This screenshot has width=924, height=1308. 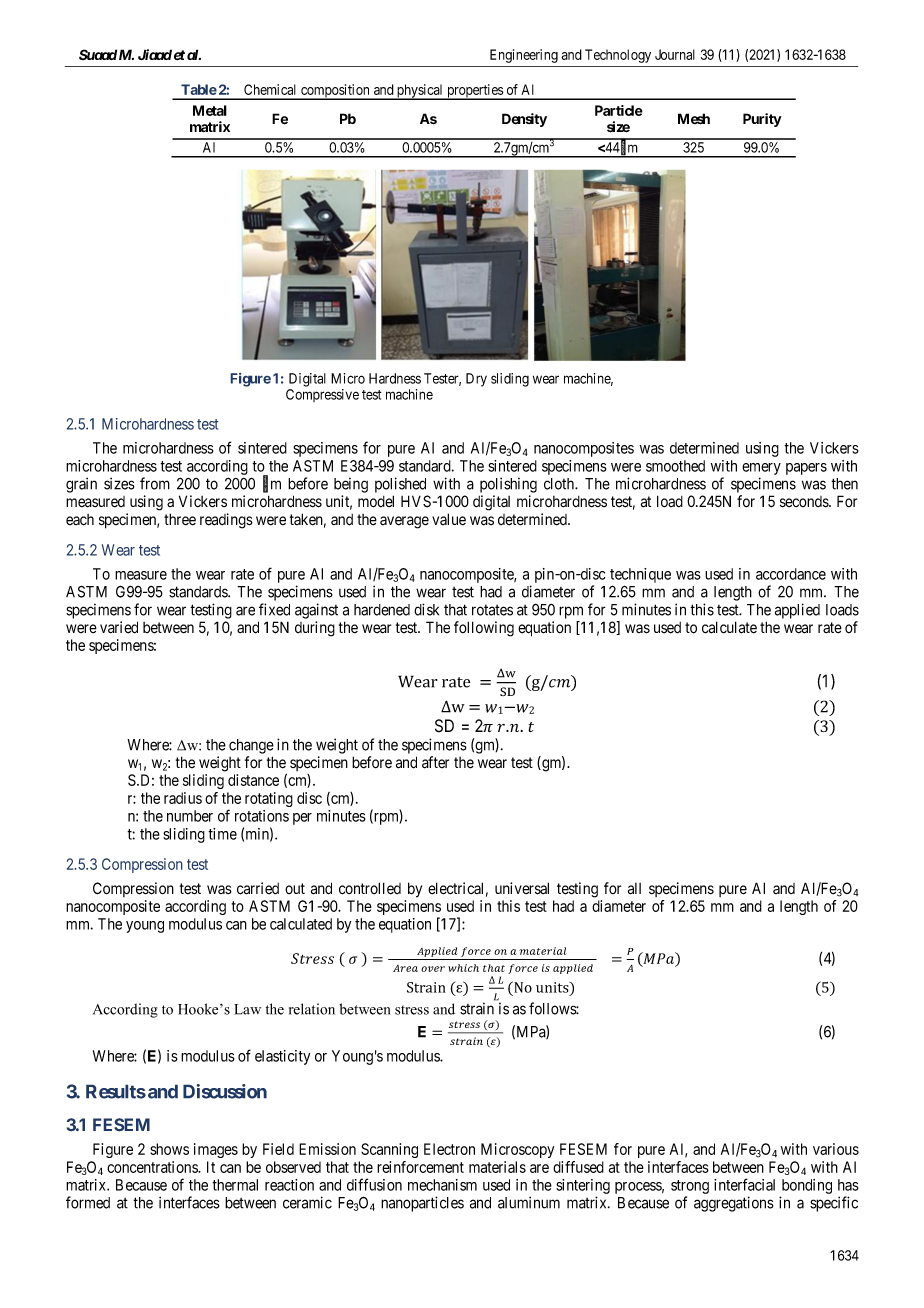 I want to click on polishing, so click(x=508, y=485).
